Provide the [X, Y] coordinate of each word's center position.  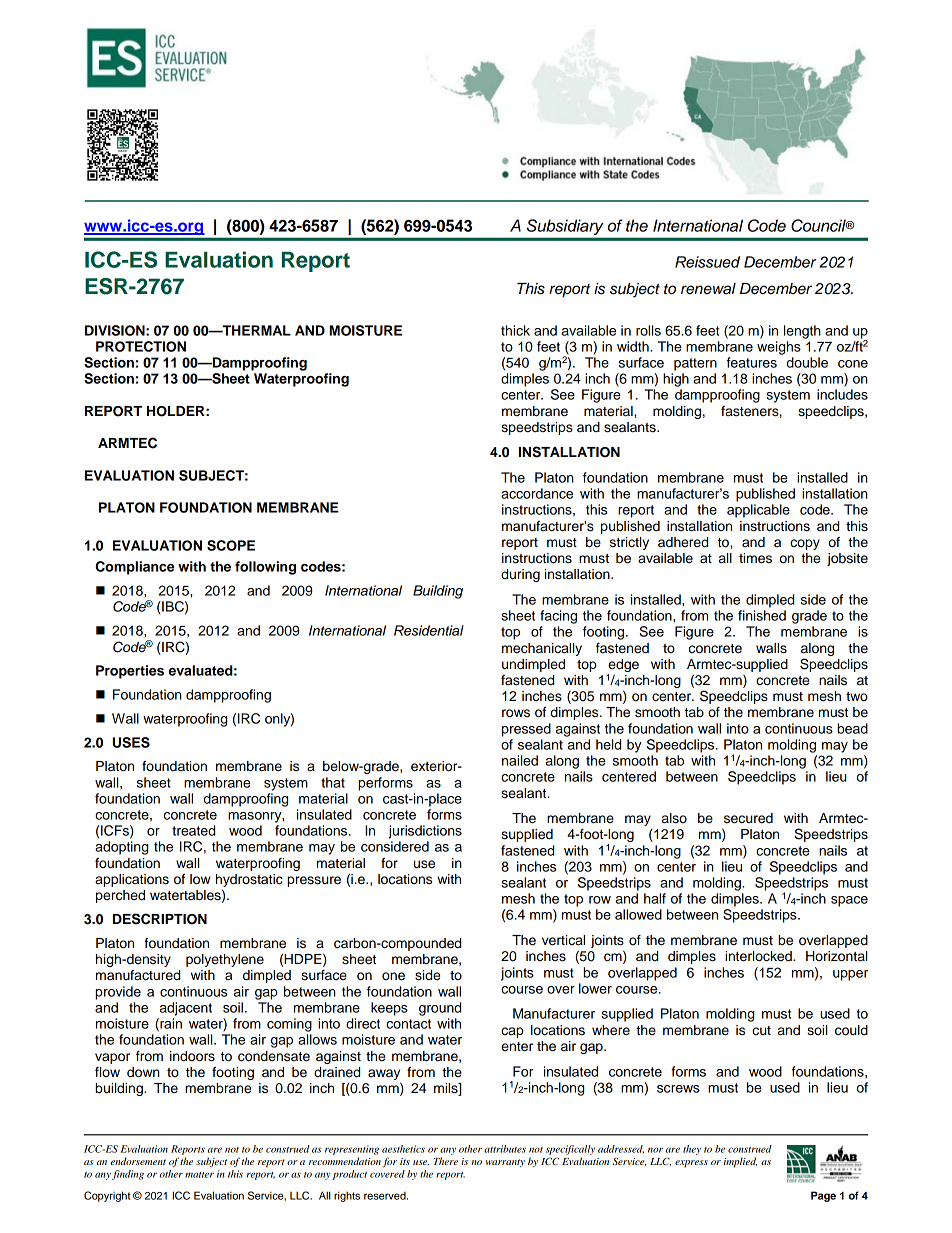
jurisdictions [425, 832]
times [755, 558]
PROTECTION [141, 346]
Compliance [135, 568]
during [520, 575]
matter [199, 1175]
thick [515, 330]
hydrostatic [249, 882]
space [849, 901]
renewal [708, 289]
